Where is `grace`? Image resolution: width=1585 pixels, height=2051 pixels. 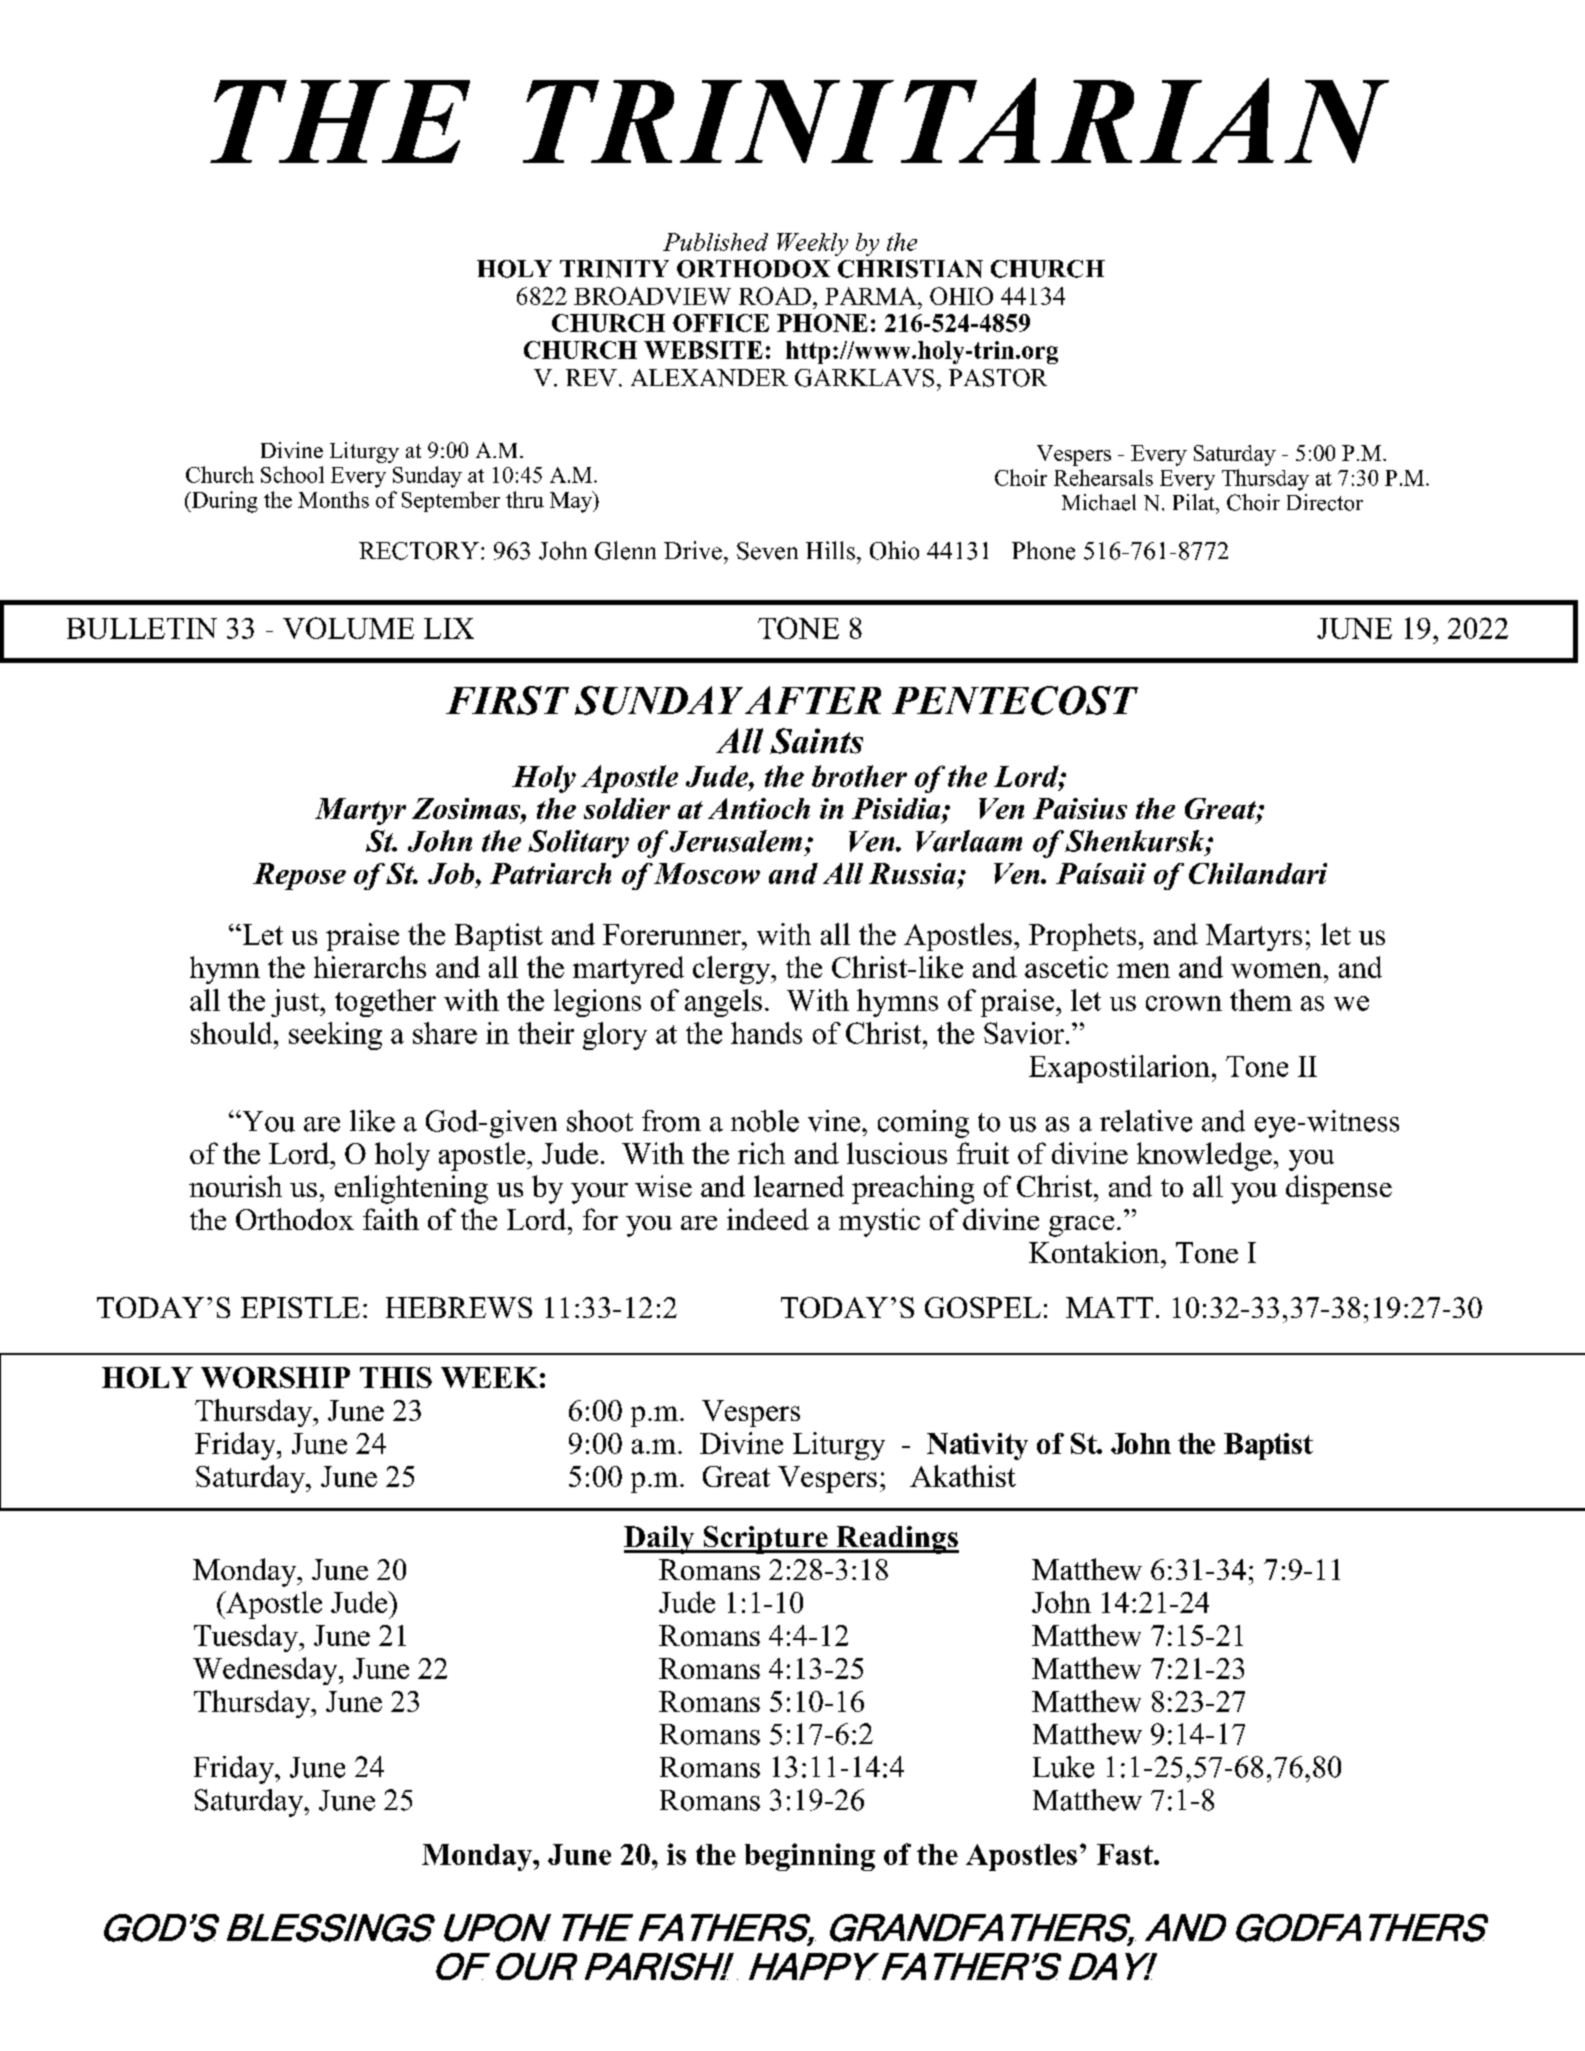 grace is located at coordinates (1081, 1226).
